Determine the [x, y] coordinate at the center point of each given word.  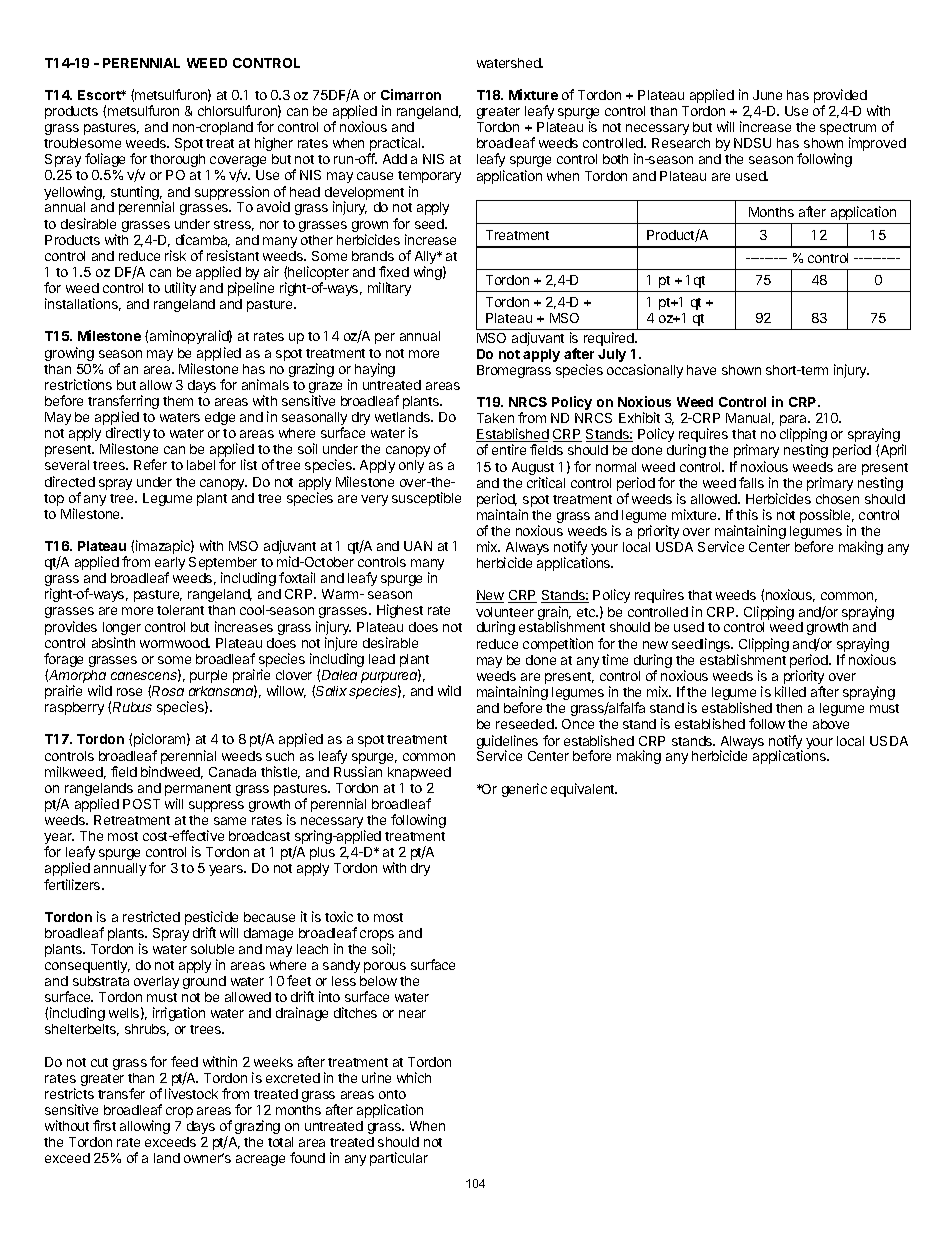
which [414, 1077]
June [767, 95]
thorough [177, 160]
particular [399, 1159]
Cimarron [411, 94]
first [104, 1125]
